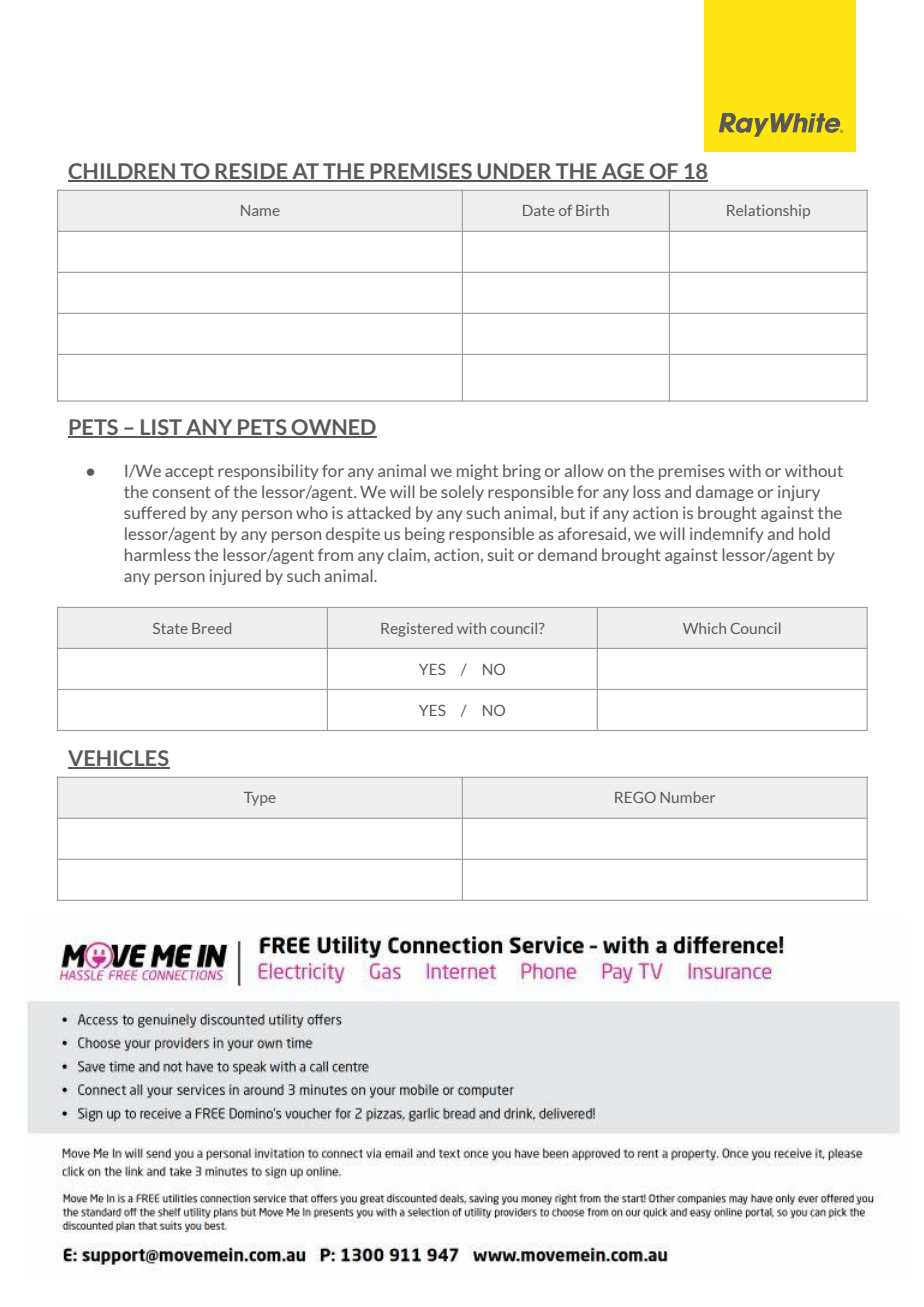  What do you see at coordinates (252, 172) in the image?
I see `RESIDE` at bounding box center [252, 172].
